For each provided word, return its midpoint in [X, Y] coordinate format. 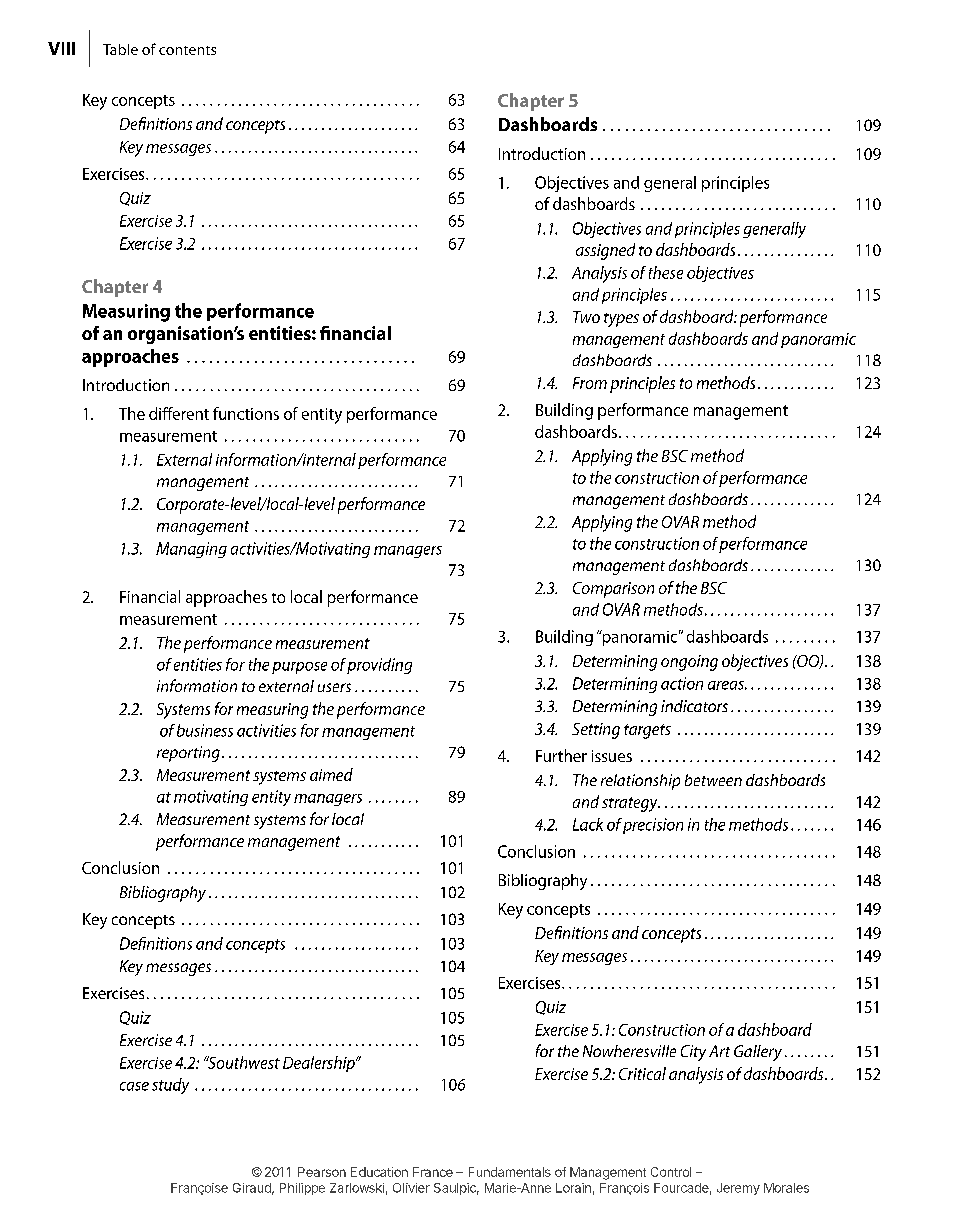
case [134, 1086]
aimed [331, 774]
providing [379, 666]
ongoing [689, 663]
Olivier [411, 1188]
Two [586, 317]
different [179, 413]
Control [671, 1172]
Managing [191, 550]
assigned [605, 251]
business [205, 730]
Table [120, 49]
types [621, 320]
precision [653, 826]
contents [187, 50]
